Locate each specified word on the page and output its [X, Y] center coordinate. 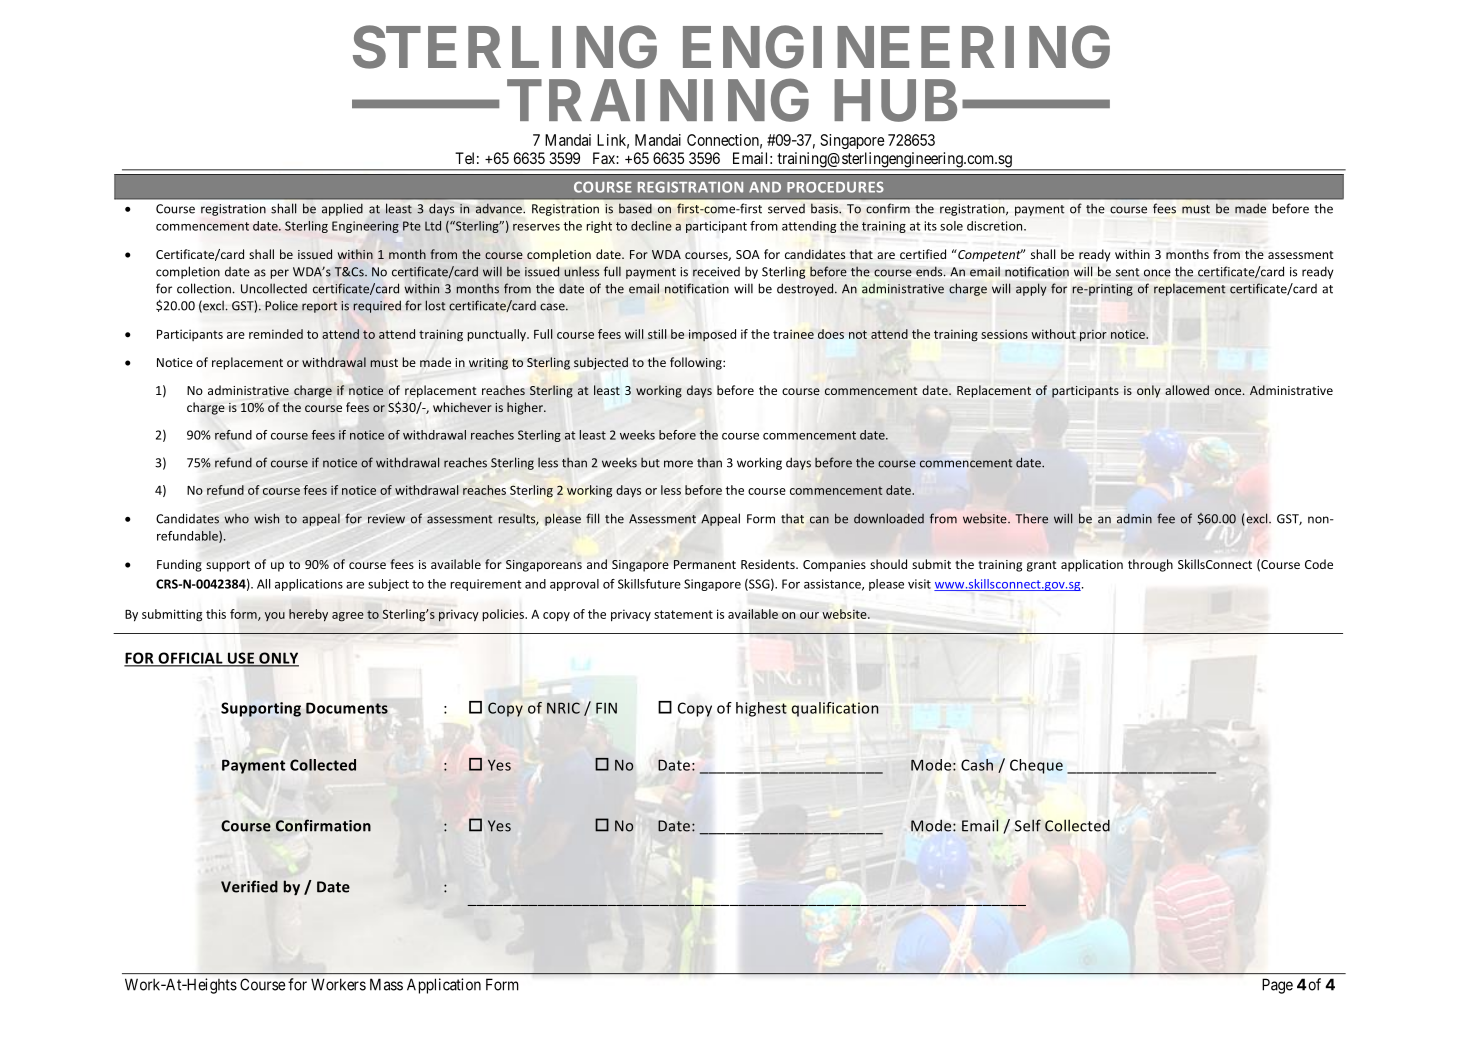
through [1150, 565]
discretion [996, 226]
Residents [769, 564]
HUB [895, 101]
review [386, 519]
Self [1028, 825]
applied [342, 209]
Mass [386, 984]
